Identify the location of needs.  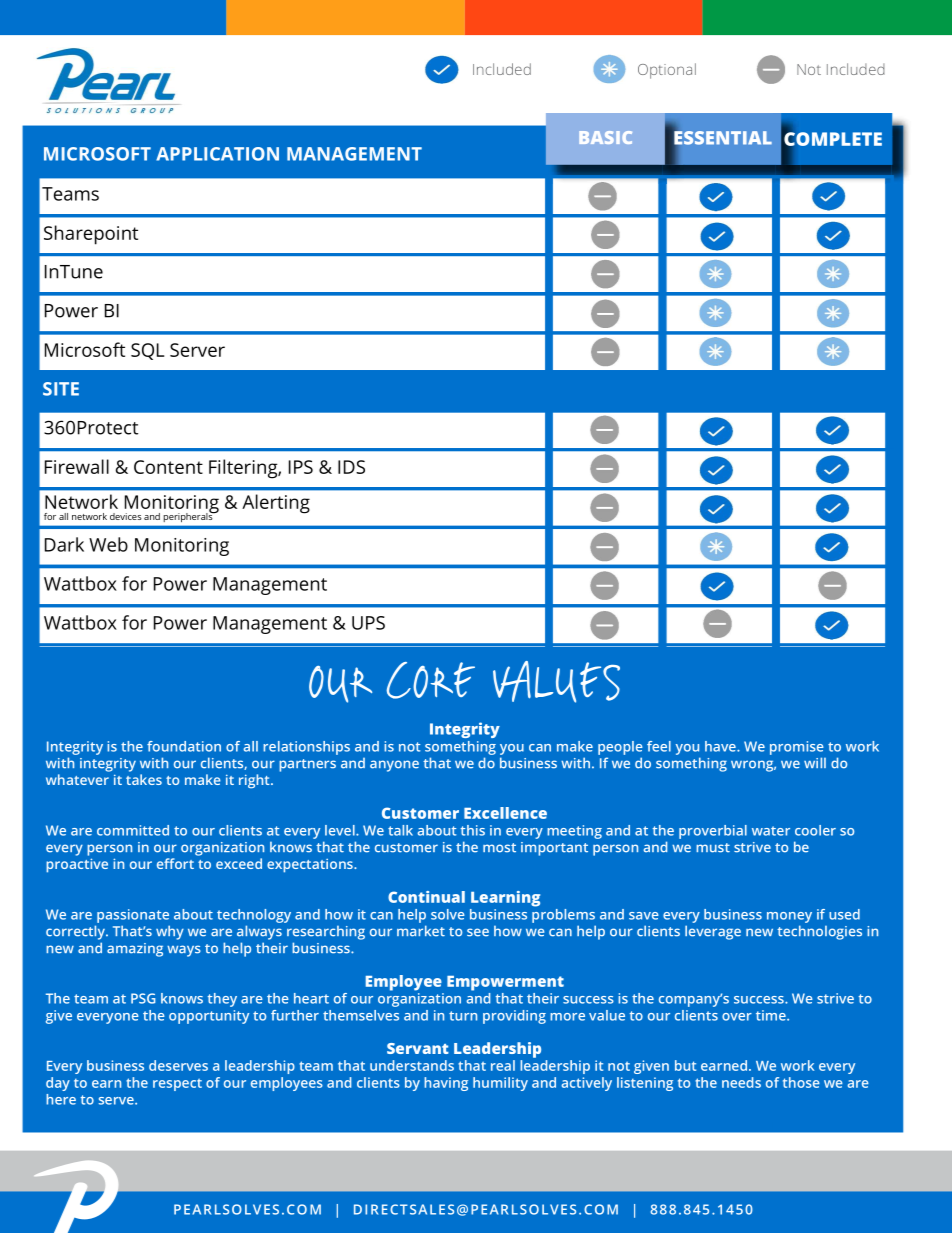
(741, 1082).
